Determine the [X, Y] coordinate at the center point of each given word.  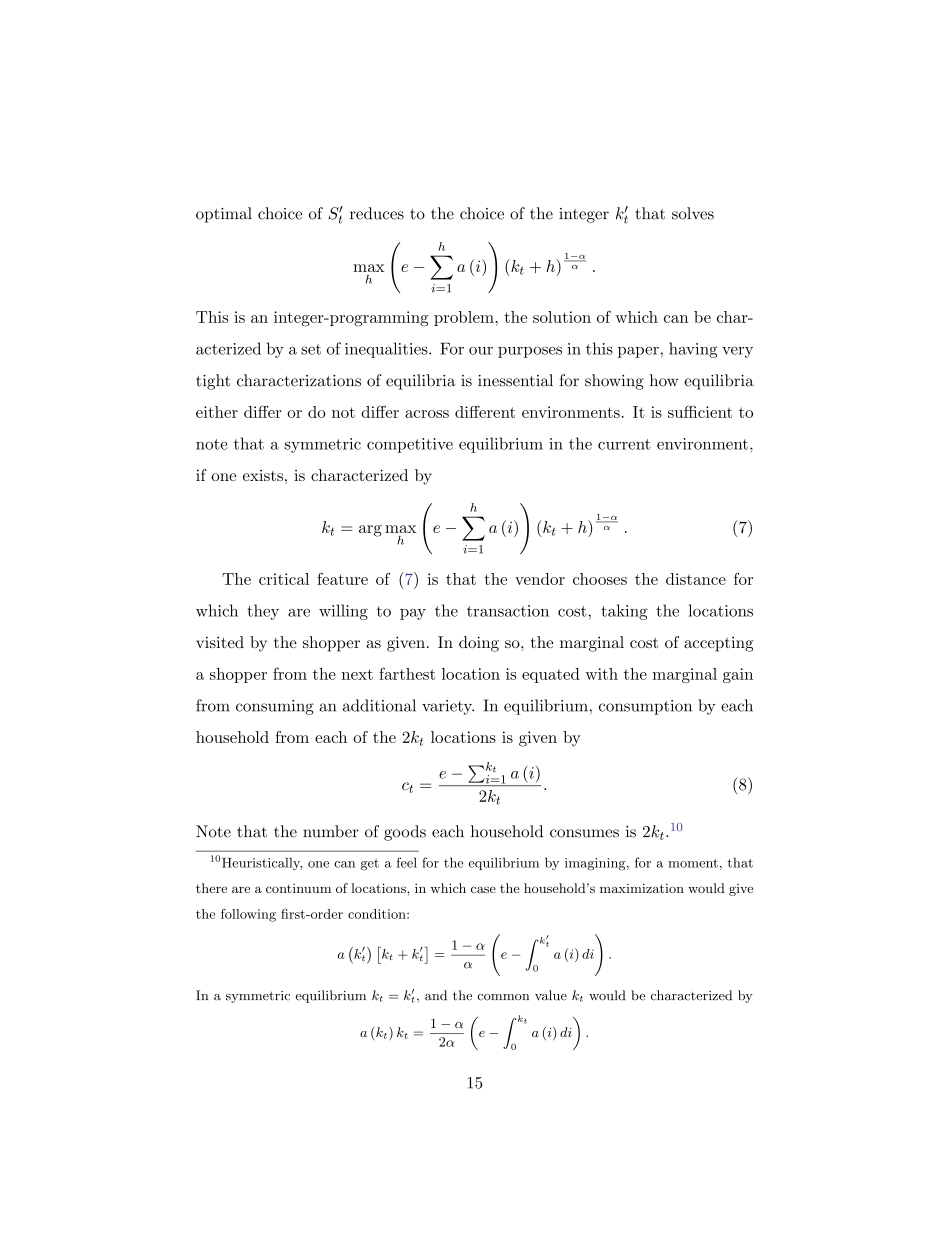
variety [448, 707]
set [311, 349]
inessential [515, 380]
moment [693, 863]
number [331, 831]
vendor [540, 579]
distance [696, 579]
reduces [377, 213]
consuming [275, 707]
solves [693, 213]
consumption [645, 707]
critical [284, 579]
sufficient [700, 412]
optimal [224, 215]
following [248, 915]
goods [405, 833]
